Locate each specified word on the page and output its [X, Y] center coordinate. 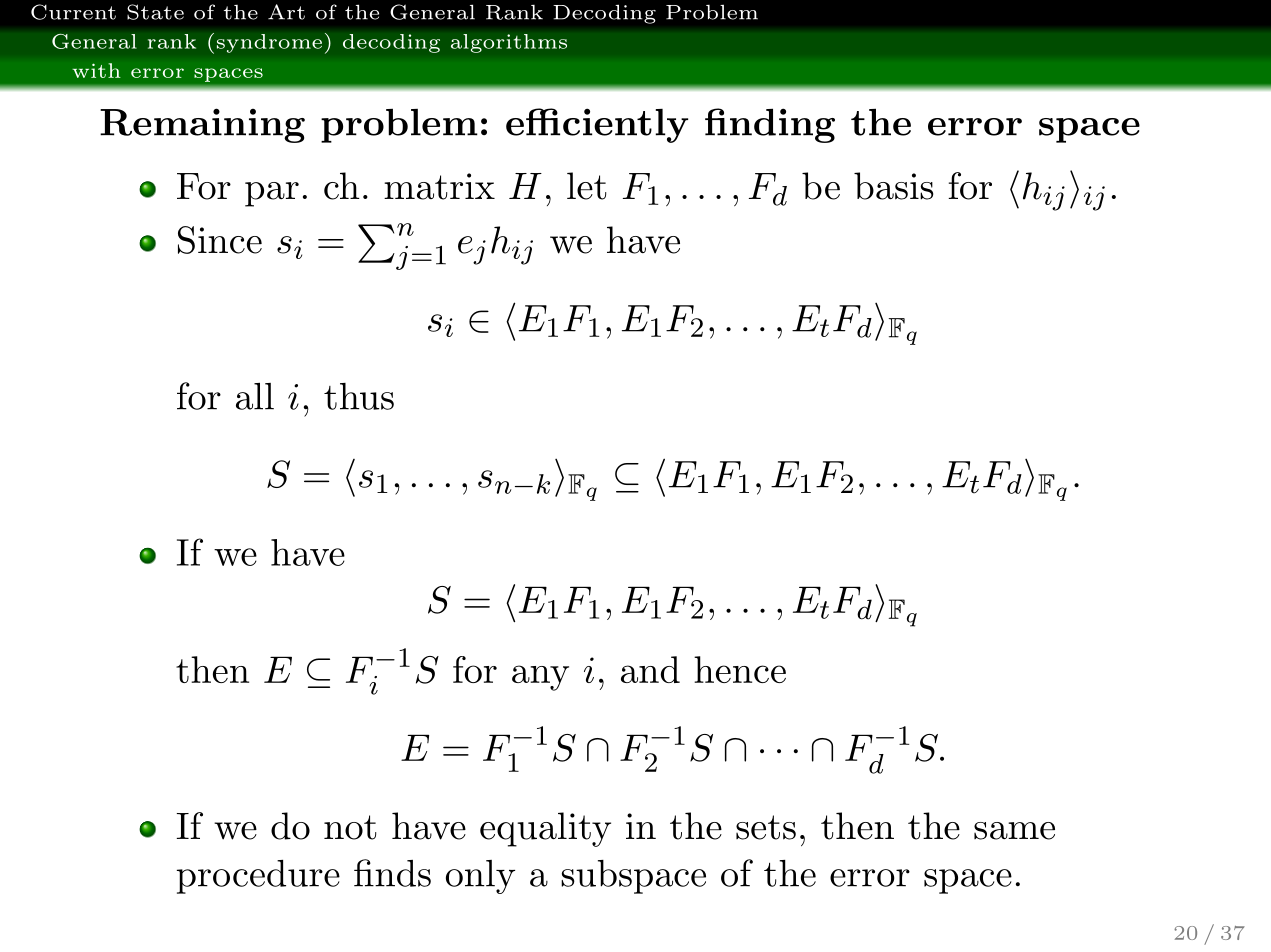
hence [740, 669]
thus [359, 396]
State [155, 12]
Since [220, 240]
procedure [258, 877]
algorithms [509, 43]
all [255, 396]
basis [894, 186]
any [540, 678]
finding [770, 125]
